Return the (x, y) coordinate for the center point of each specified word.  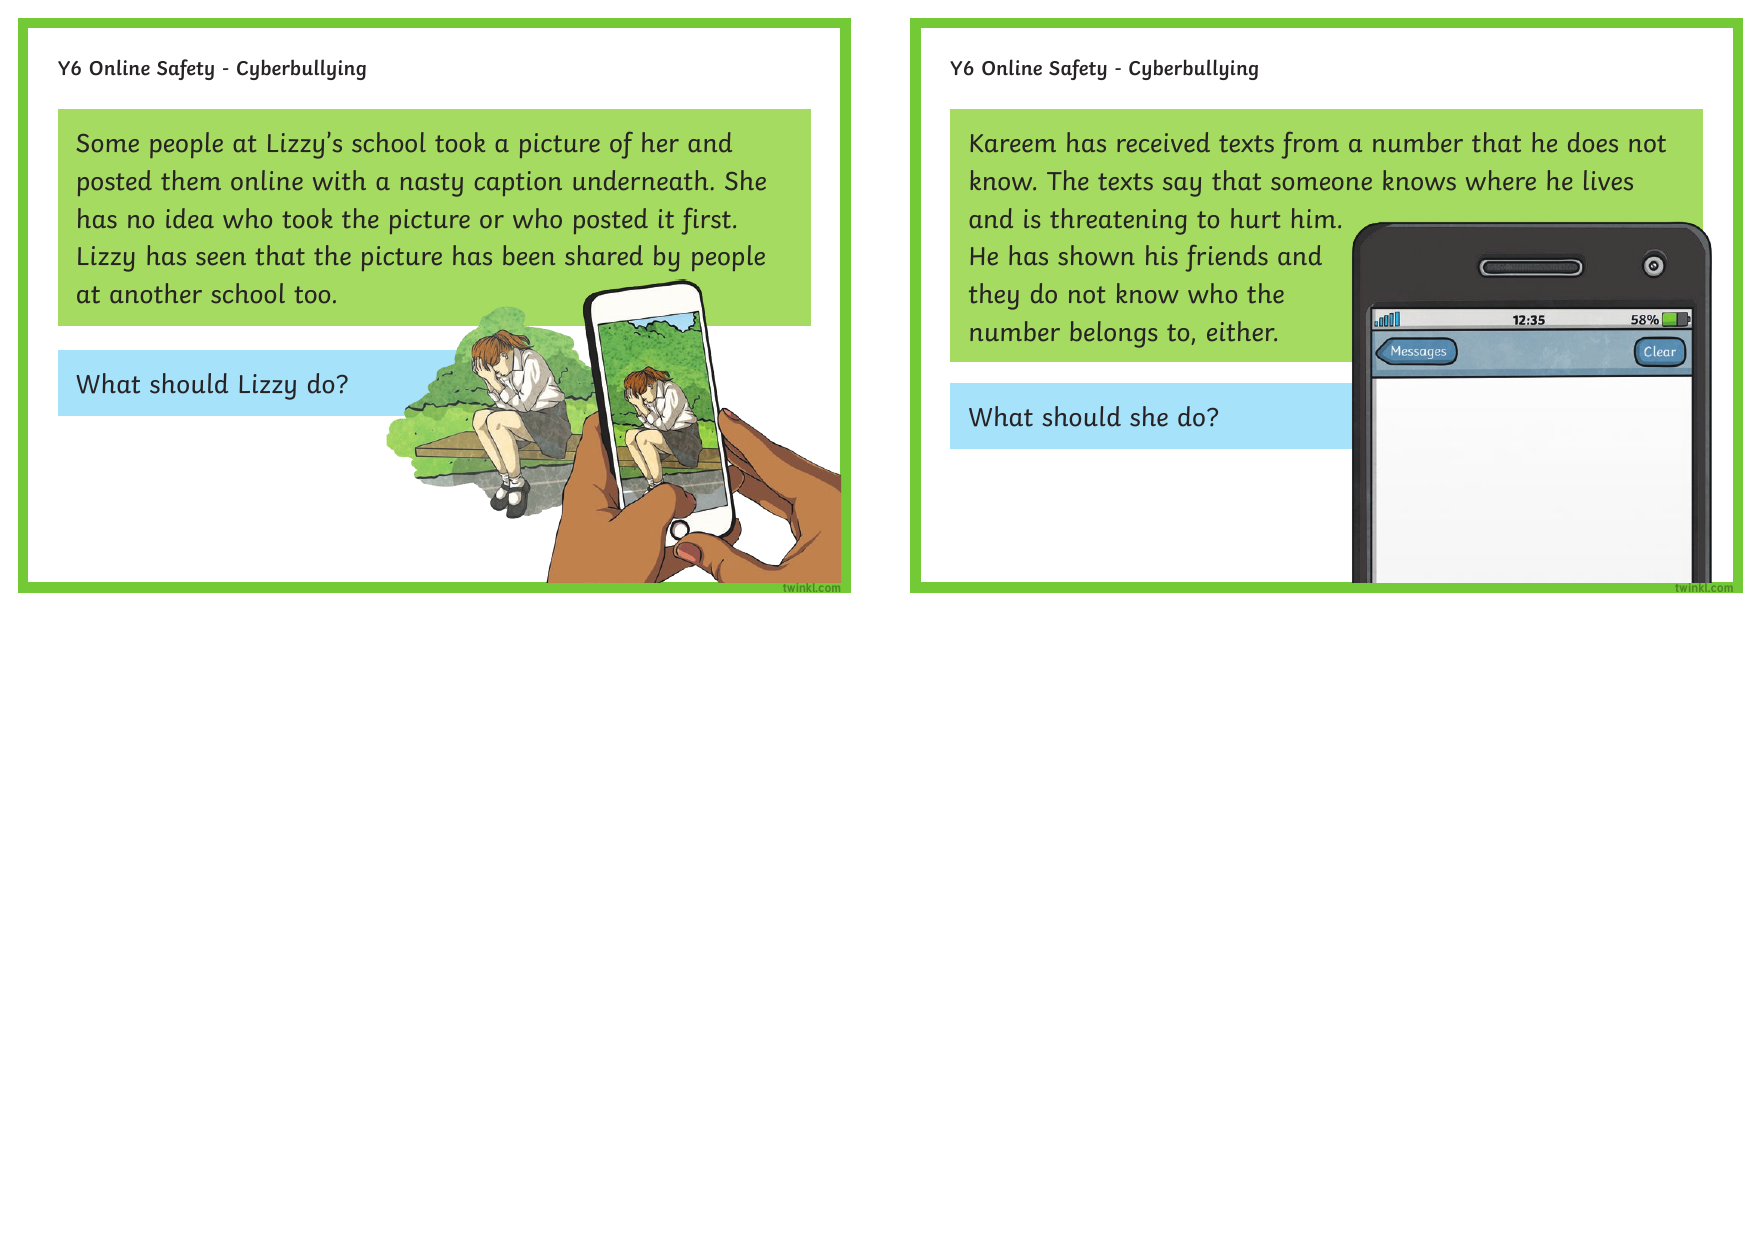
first (706, 221)
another (156, 293)
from (1310, 145)
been (529, 255)
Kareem (1013, 143)
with (339, 180)
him (1314, 218)
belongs (1113, 334)
